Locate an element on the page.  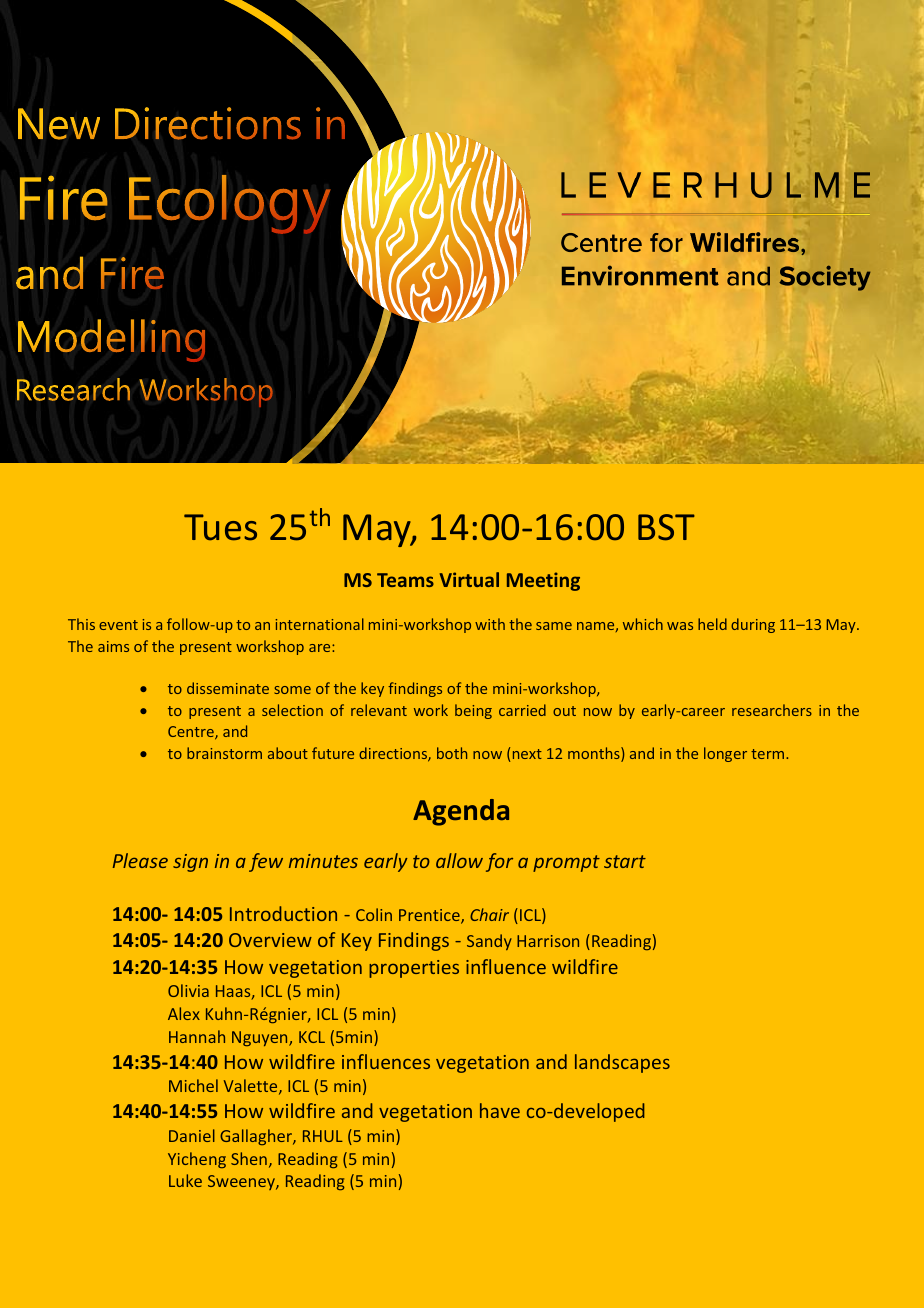
both is located at coordinates (452, 753).
